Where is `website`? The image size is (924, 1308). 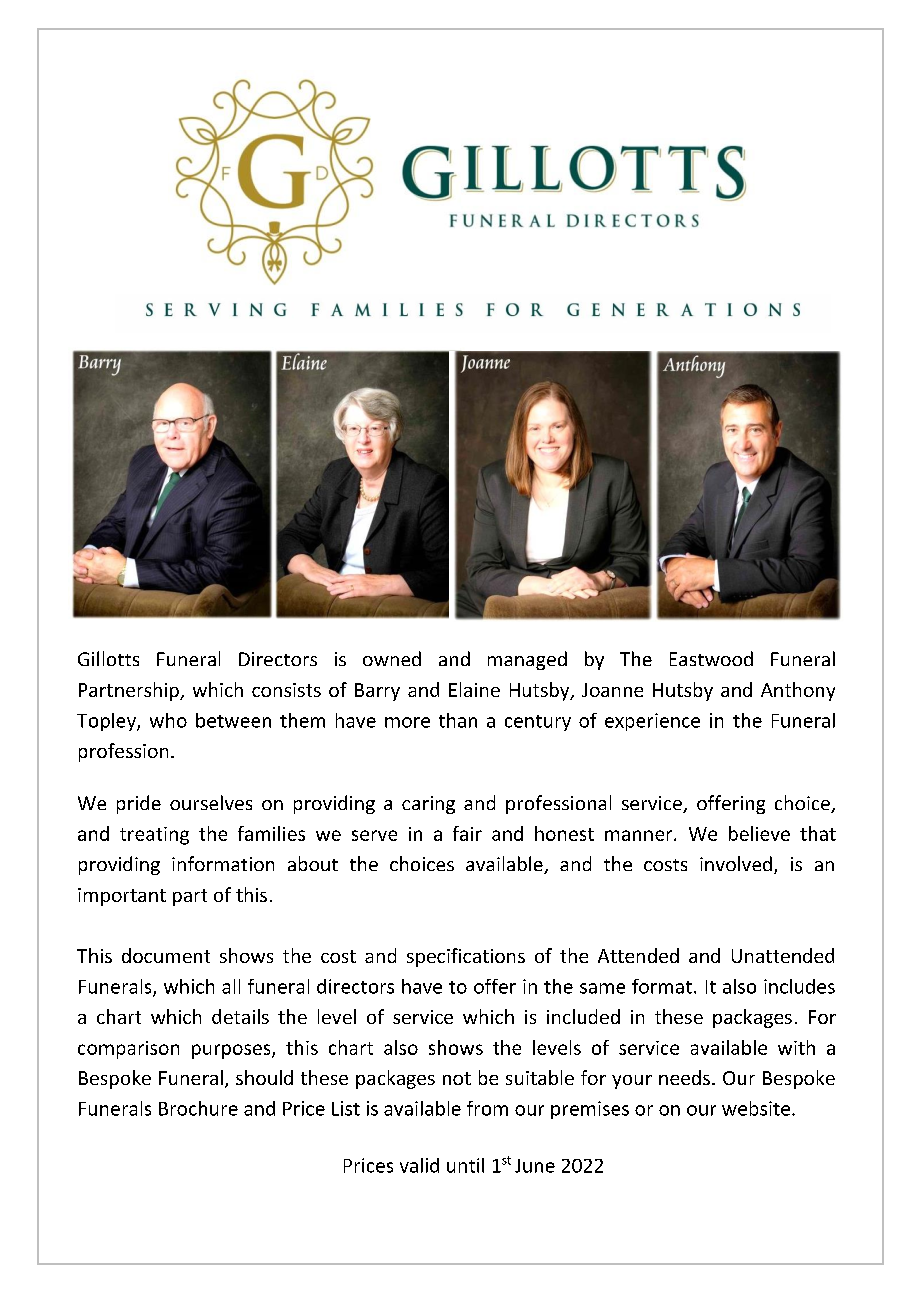
website is located at coordinates (757, 1108).
